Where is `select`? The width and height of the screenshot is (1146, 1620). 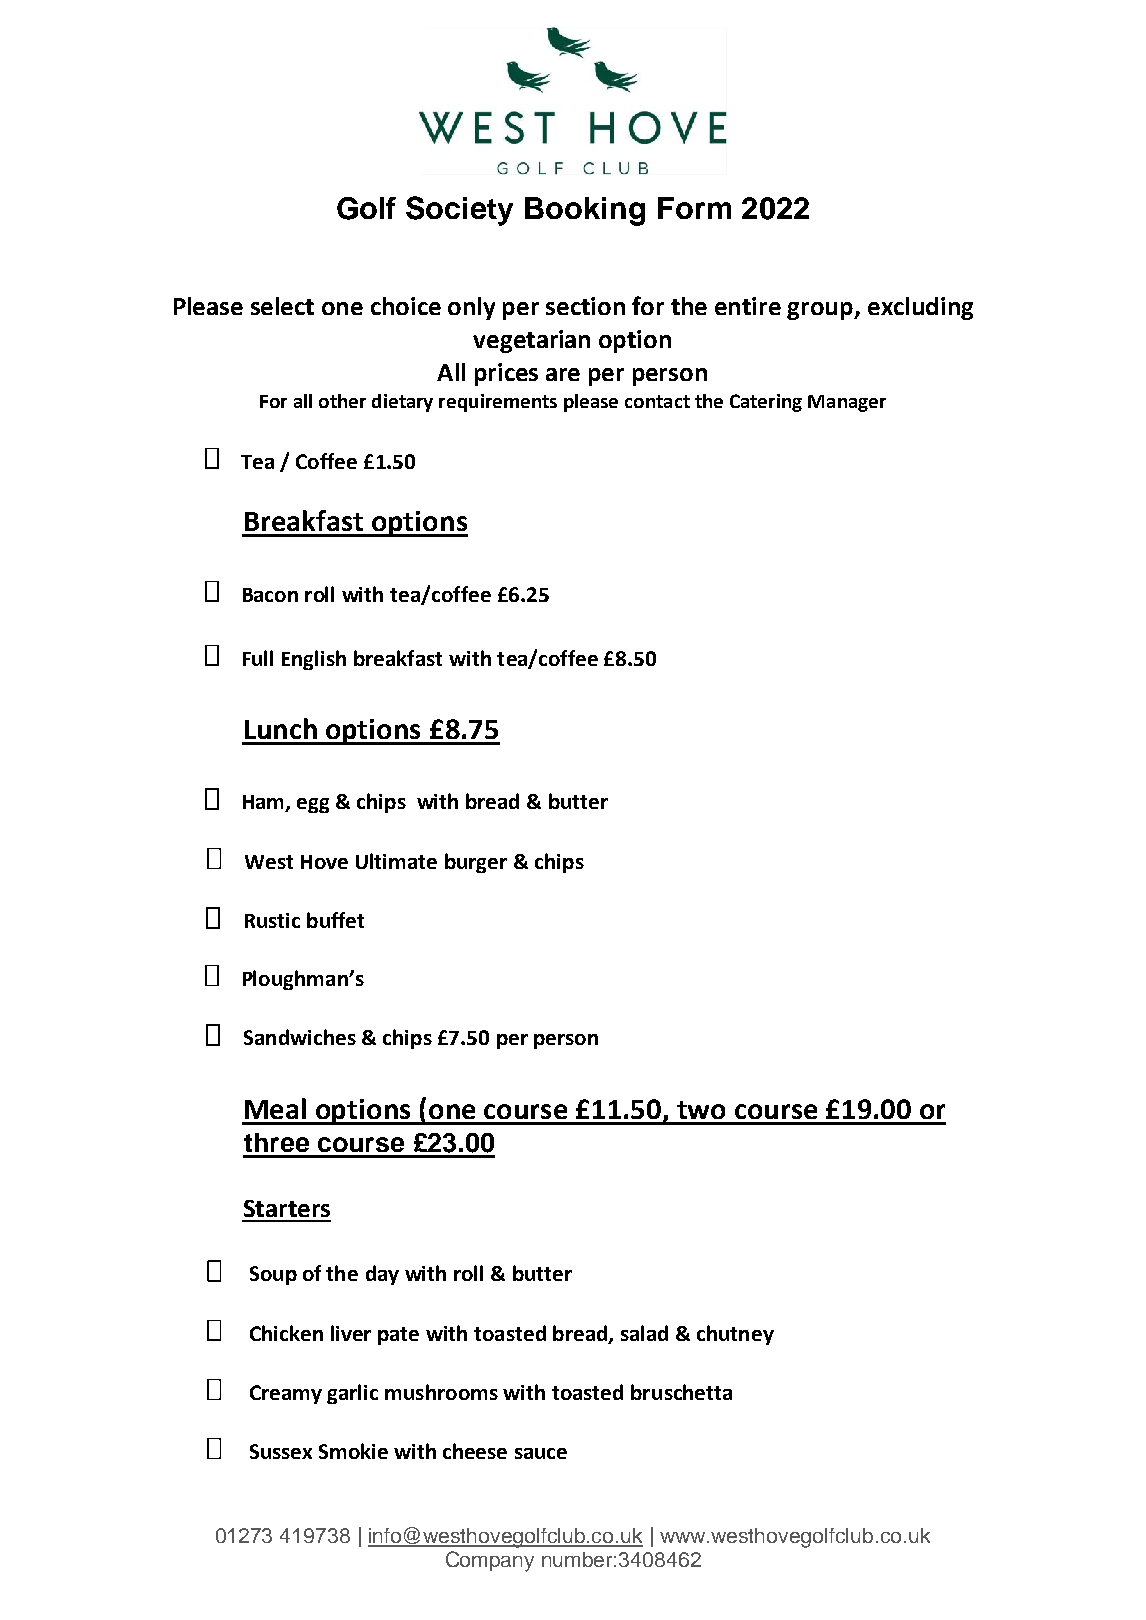 select is located at coordinates (282, 306).
